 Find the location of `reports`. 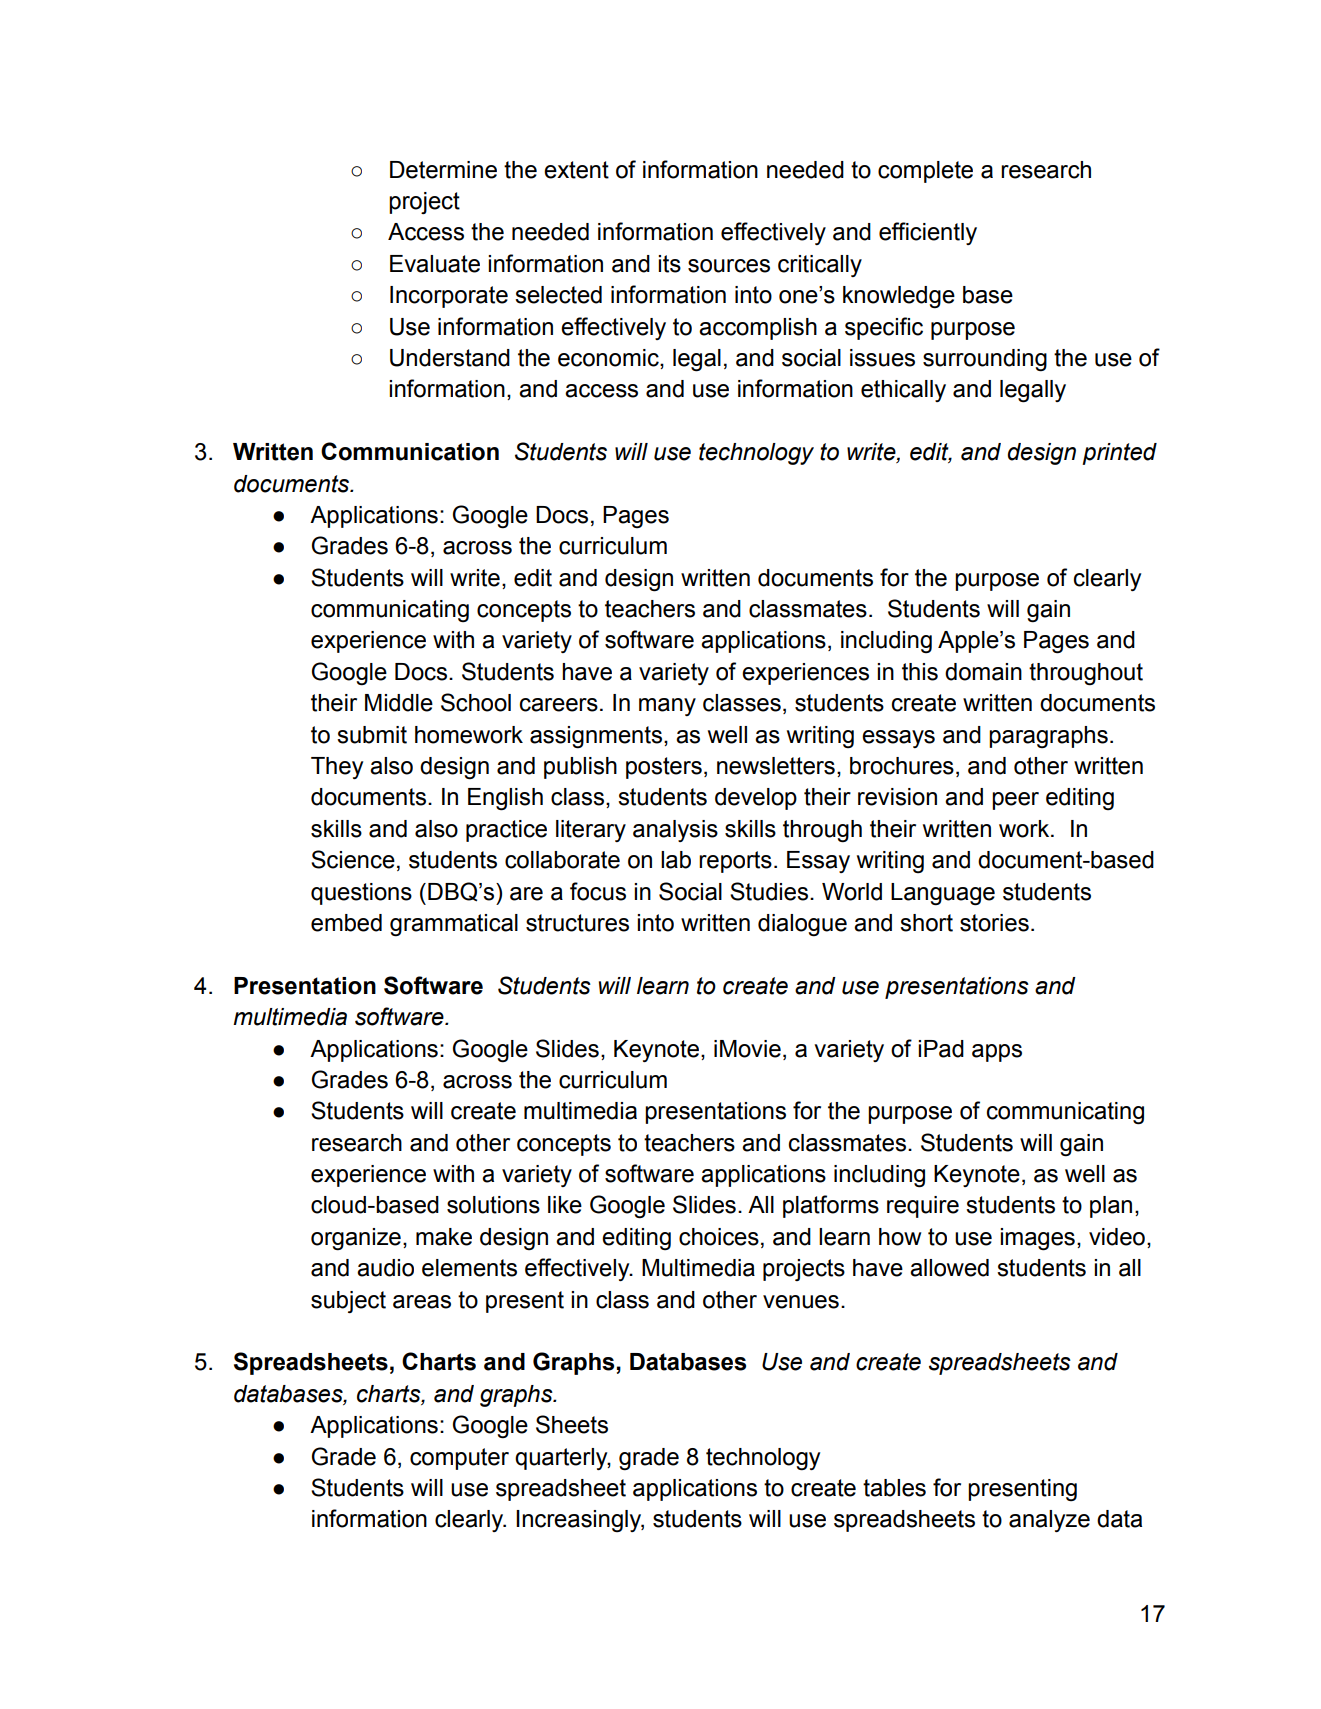

reports is located at coordinates (735, 862).
